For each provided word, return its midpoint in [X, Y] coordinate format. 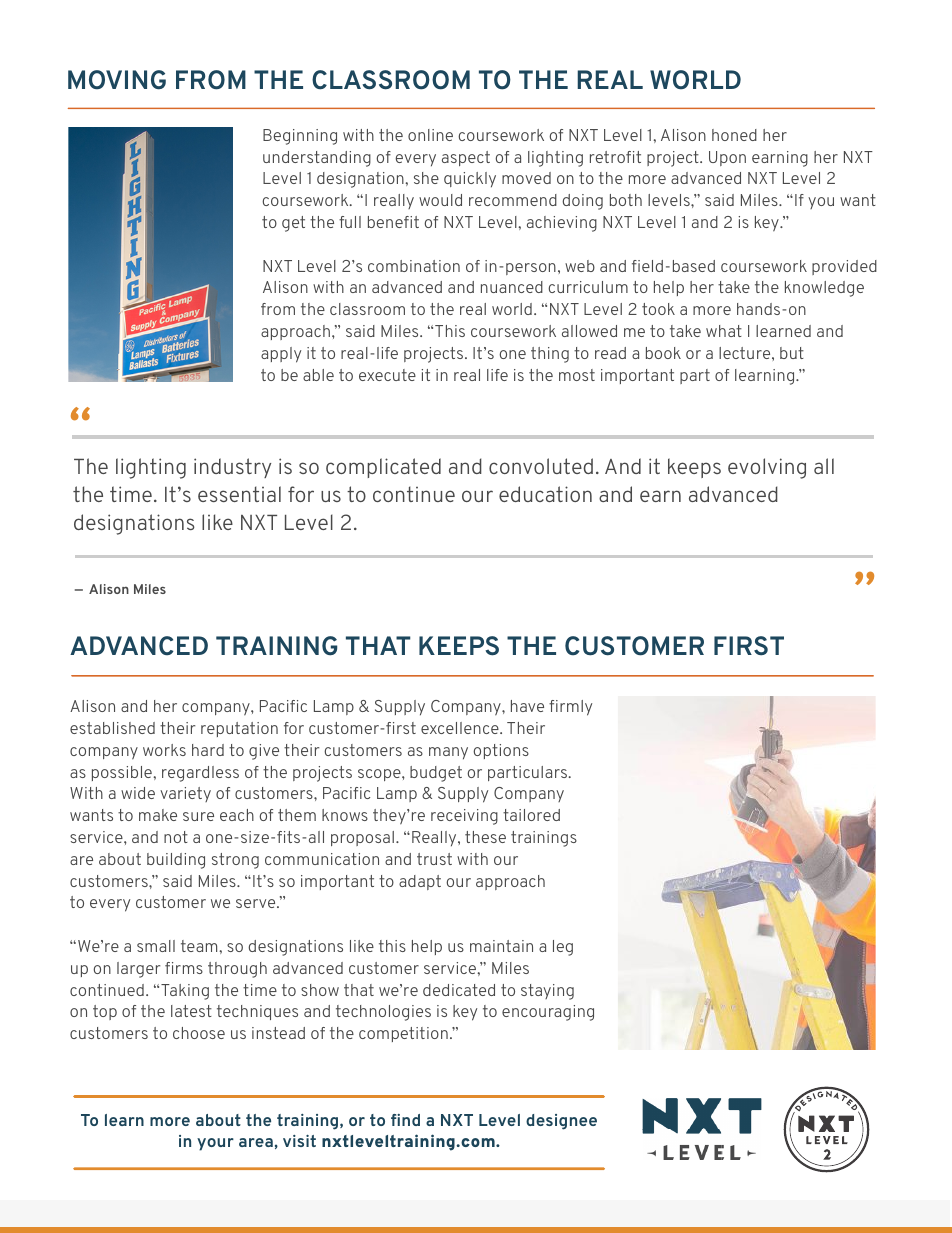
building [176, 861]
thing [550, 355]
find [405, 1120]
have [527, 706]
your [215, 1144]
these [485, 837]
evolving [767, 468]
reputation [239, 729]
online [430, 135]
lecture [746, 353]
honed [734, 135]
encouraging [548, 1013]
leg [563, 948]
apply [281, 355]
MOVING [117, 80]
